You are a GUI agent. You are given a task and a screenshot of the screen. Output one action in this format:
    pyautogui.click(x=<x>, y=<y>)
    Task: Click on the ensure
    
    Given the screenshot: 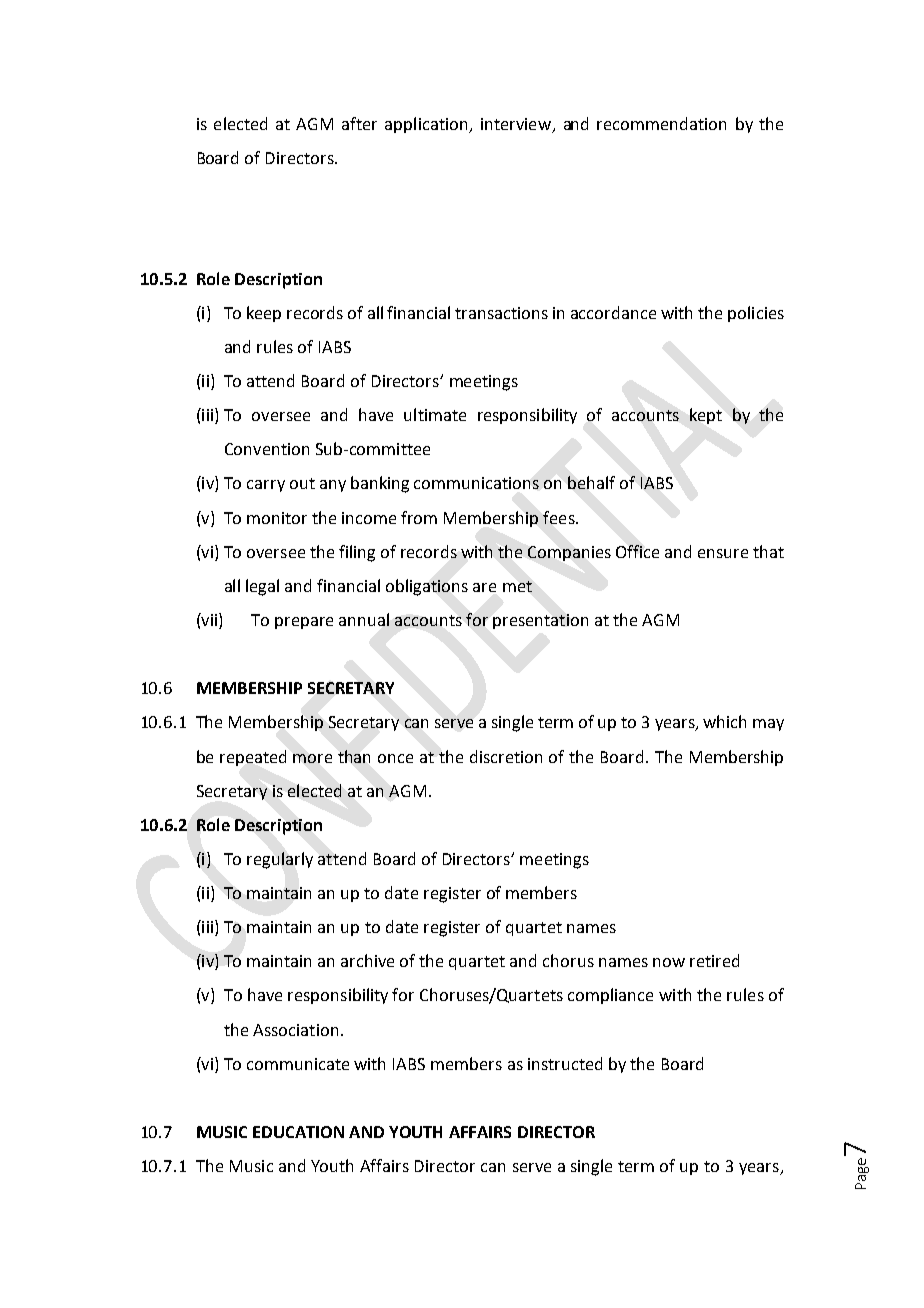 What is the action you would take?
    pyautogui.click(x=723, y=553)
